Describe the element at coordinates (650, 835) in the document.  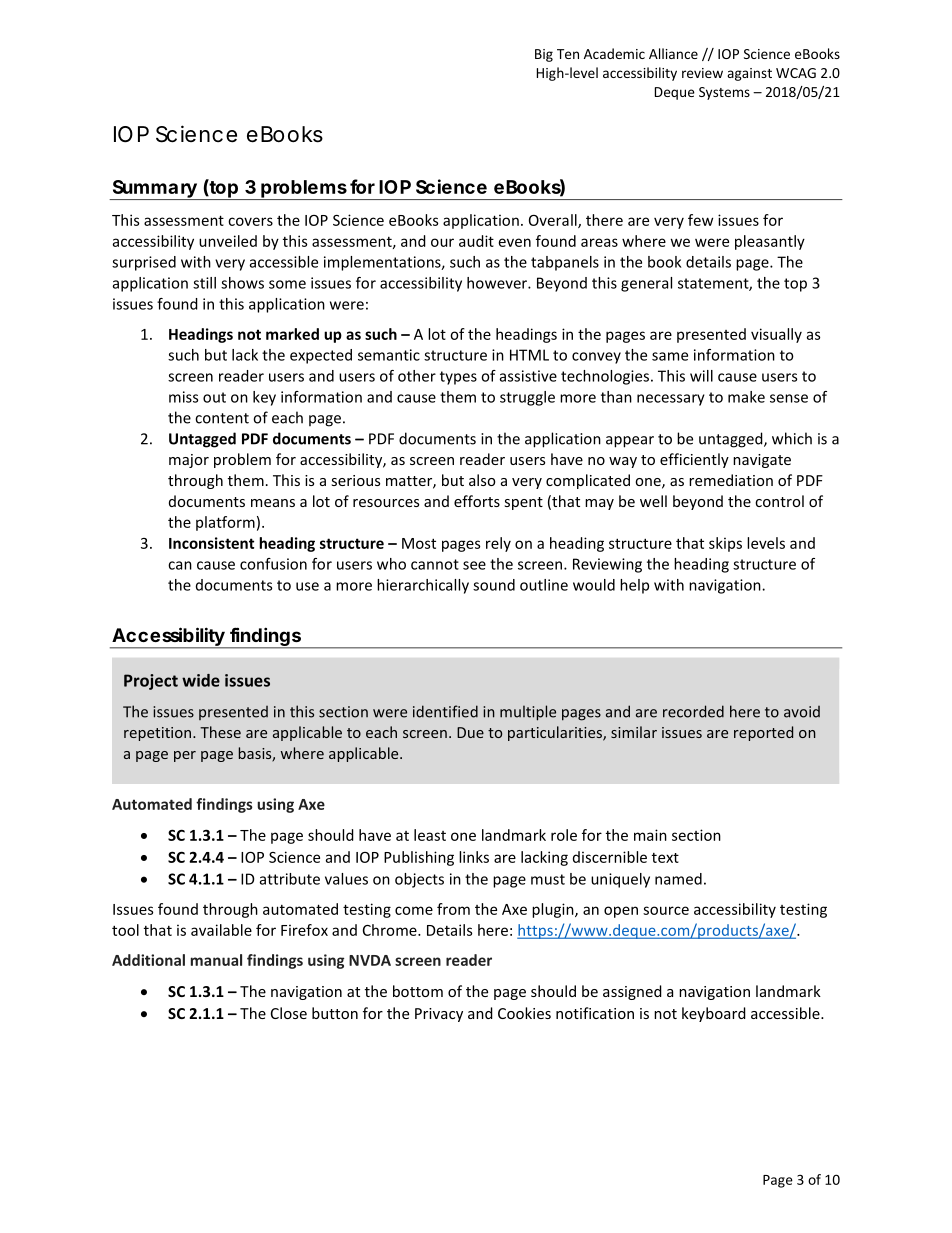
I see `main` at that location.
